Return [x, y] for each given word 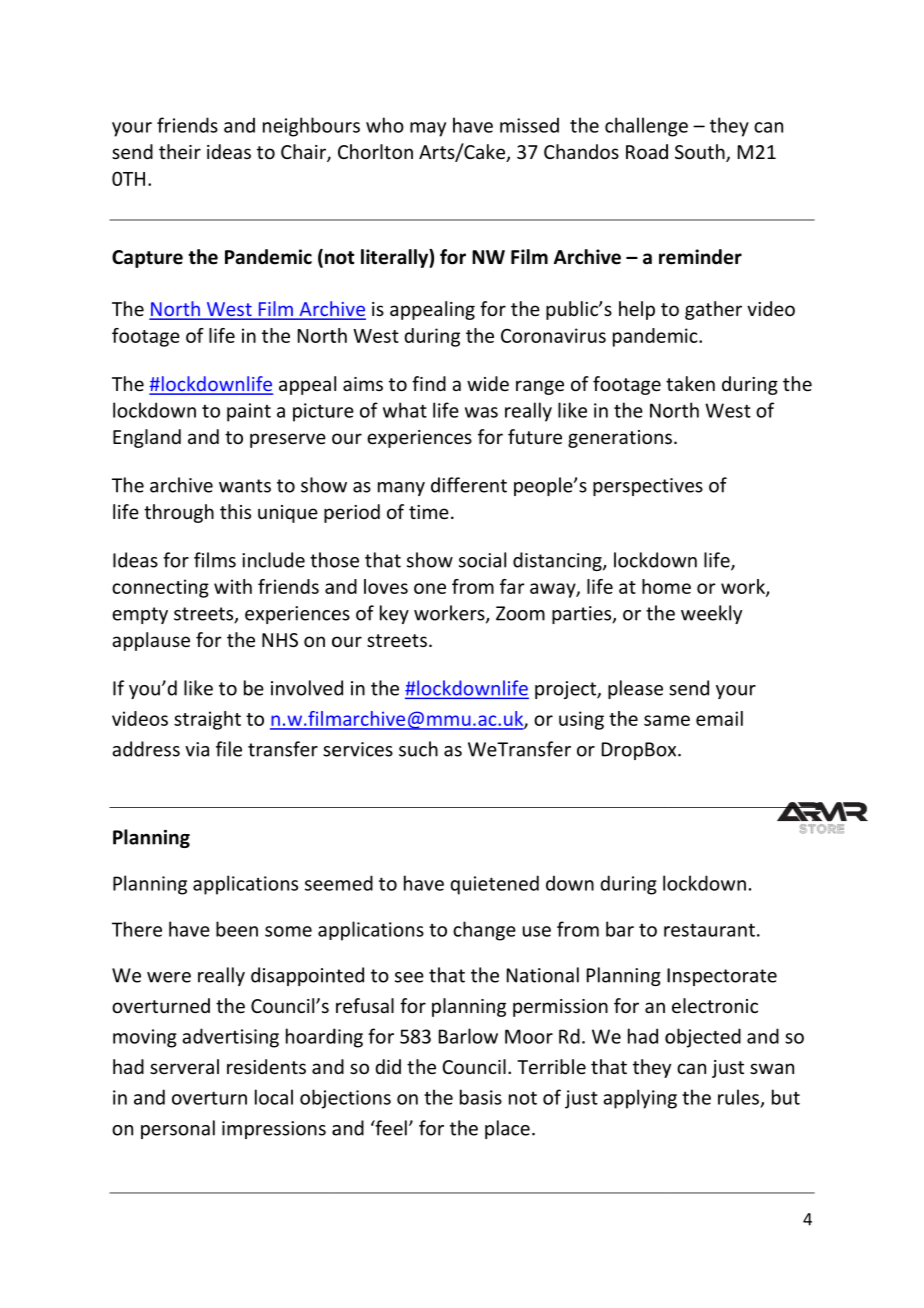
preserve [288, 440]
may [428, 129]
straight [207, 720]
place [507, 1129]
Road [647, 151]
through [179, 513]
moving [145, 1038]
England [147, 438]
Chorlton [375, 151]
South [701, 153]
